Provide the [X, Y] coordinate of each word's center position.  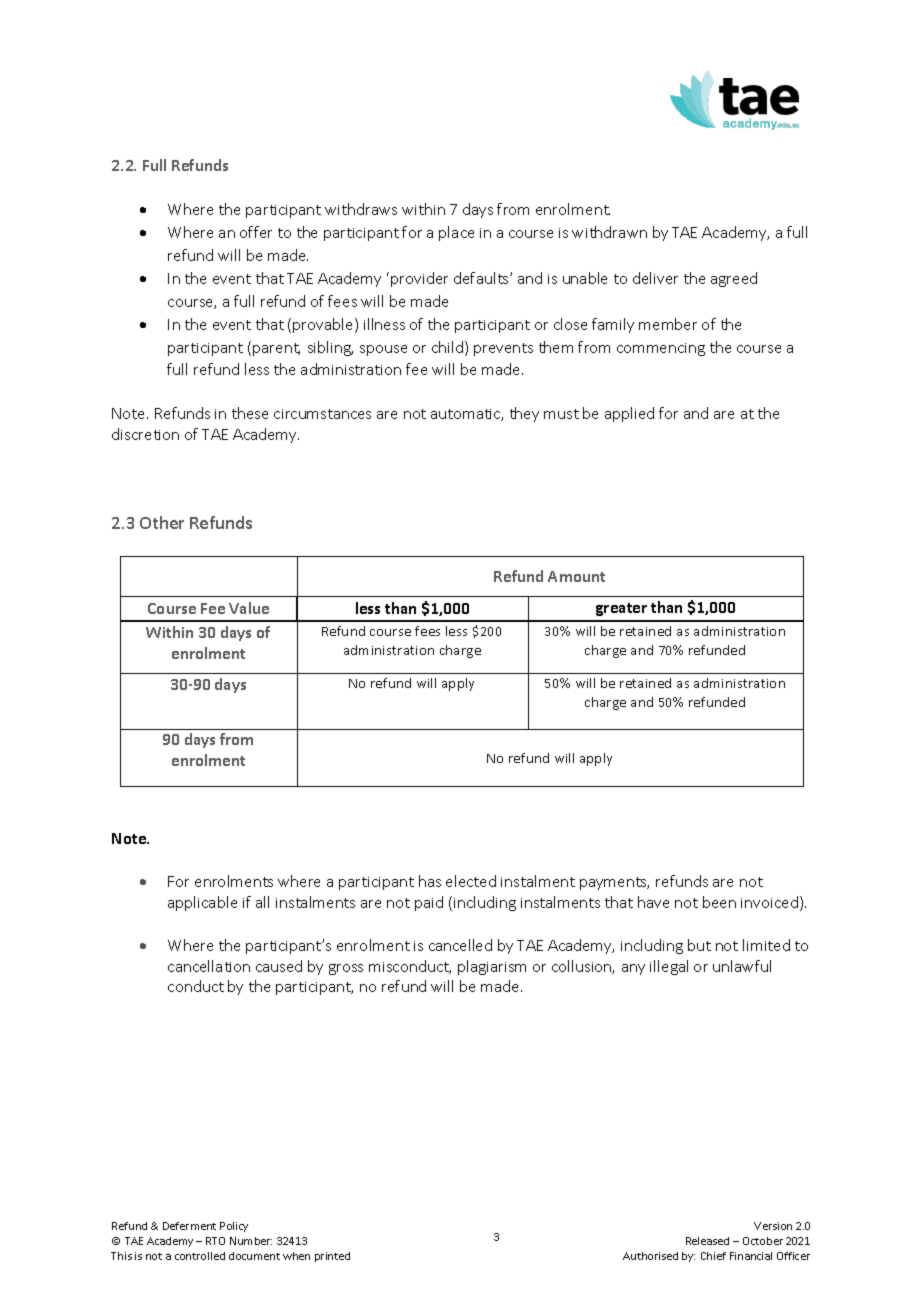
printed [332, 1257]
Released [707, 1241]
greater [621, 609]
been [719, 902]
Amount [576, 576]
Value [249, 608]
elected [471, 881]
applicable [202, 903]
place [456, 233]
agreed [734, 279]
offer [256, 232]
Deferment [189, 1226]
